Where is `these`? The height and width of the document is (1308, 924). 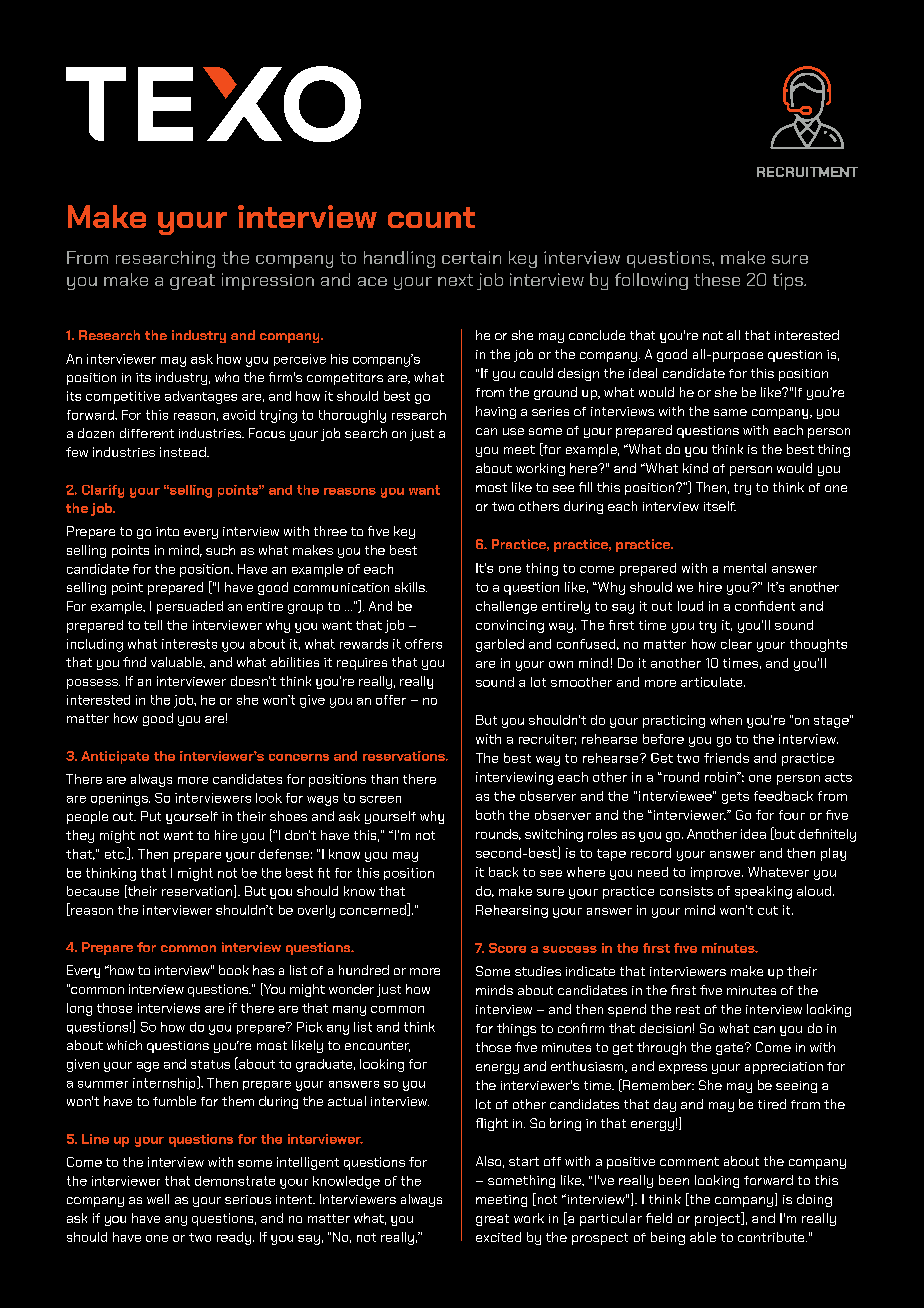
these is located at coordinates (717, 279).
